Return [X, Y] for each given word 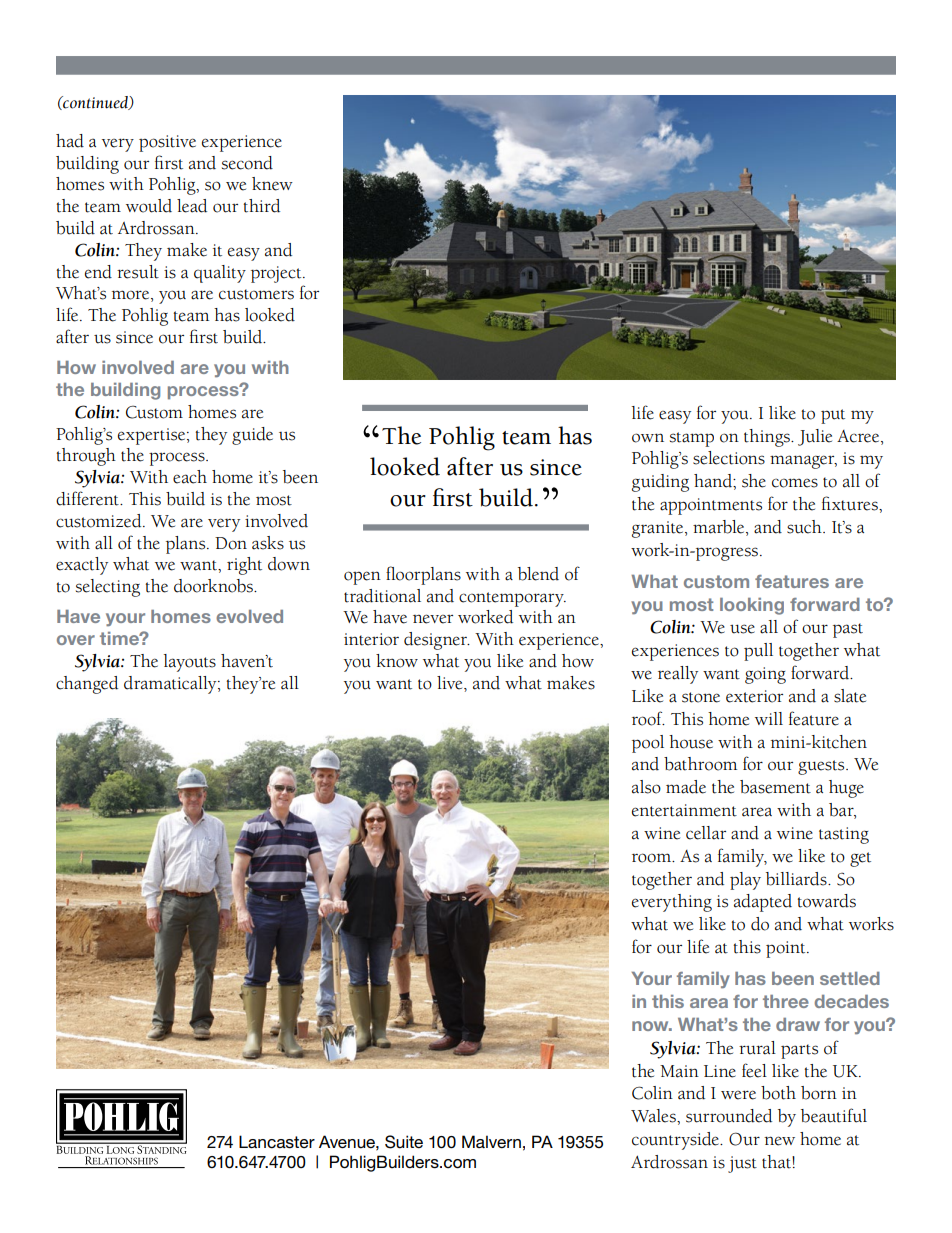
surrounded [729, 1116]
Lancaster [277, 1142]
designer [436, 641]
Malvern [491, 1141]
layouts [190, 663]
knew [272, 184]
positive [167, 143]
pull [758, 652]
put [833, 416]
